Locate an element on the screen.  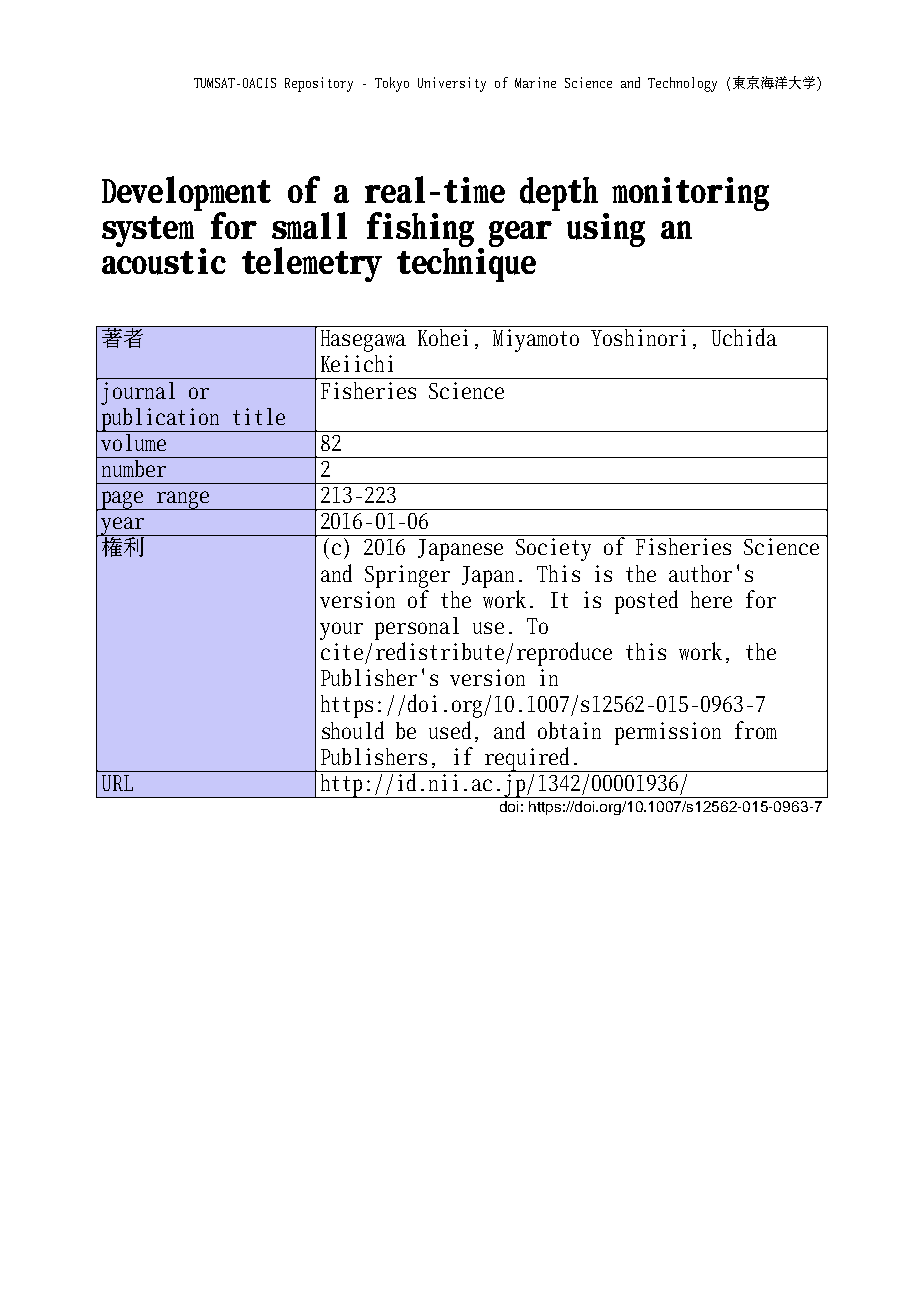
Technology is located at coordinates (682, 84).
